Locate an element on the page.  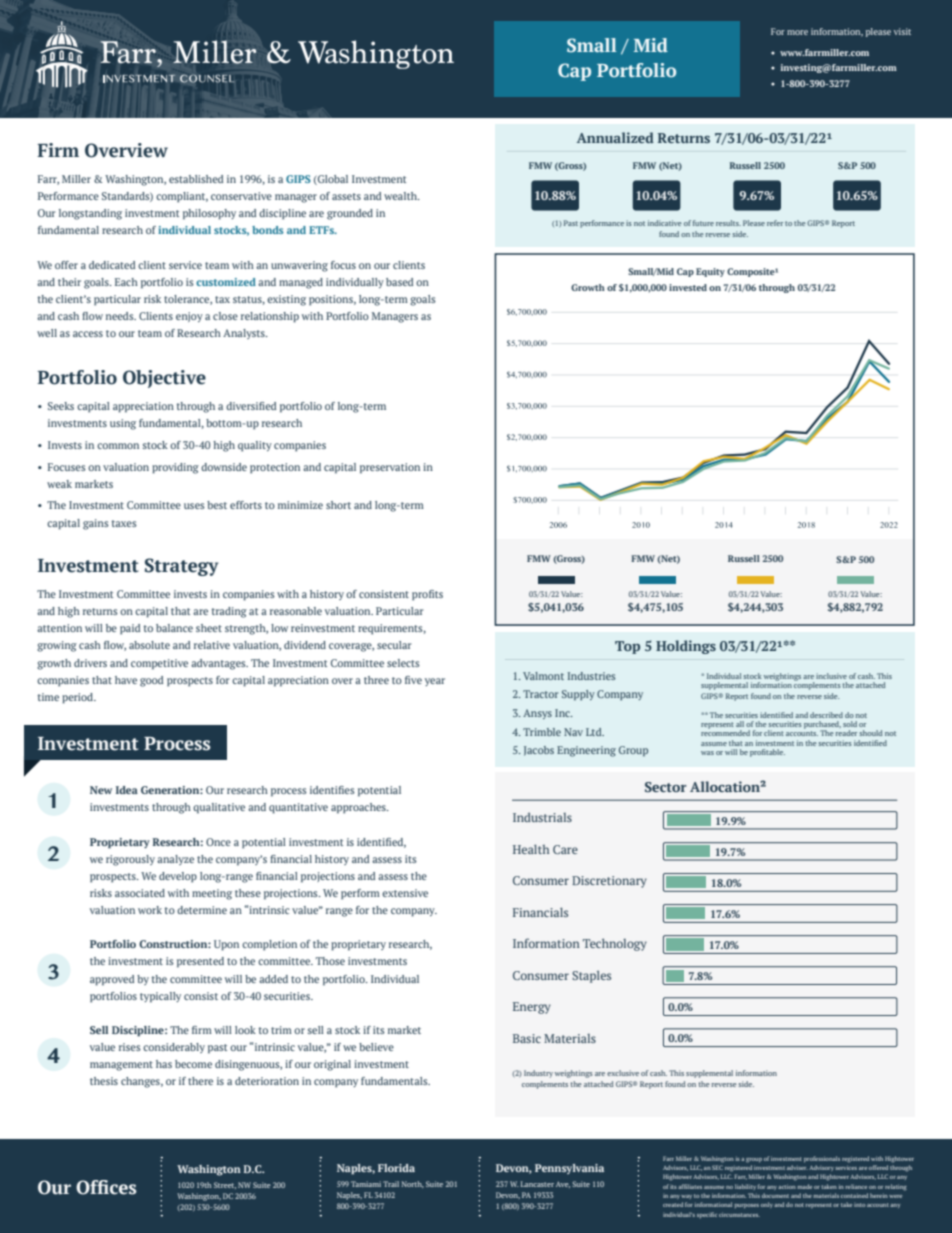
Industrials is located at coordinates (542, 817).
